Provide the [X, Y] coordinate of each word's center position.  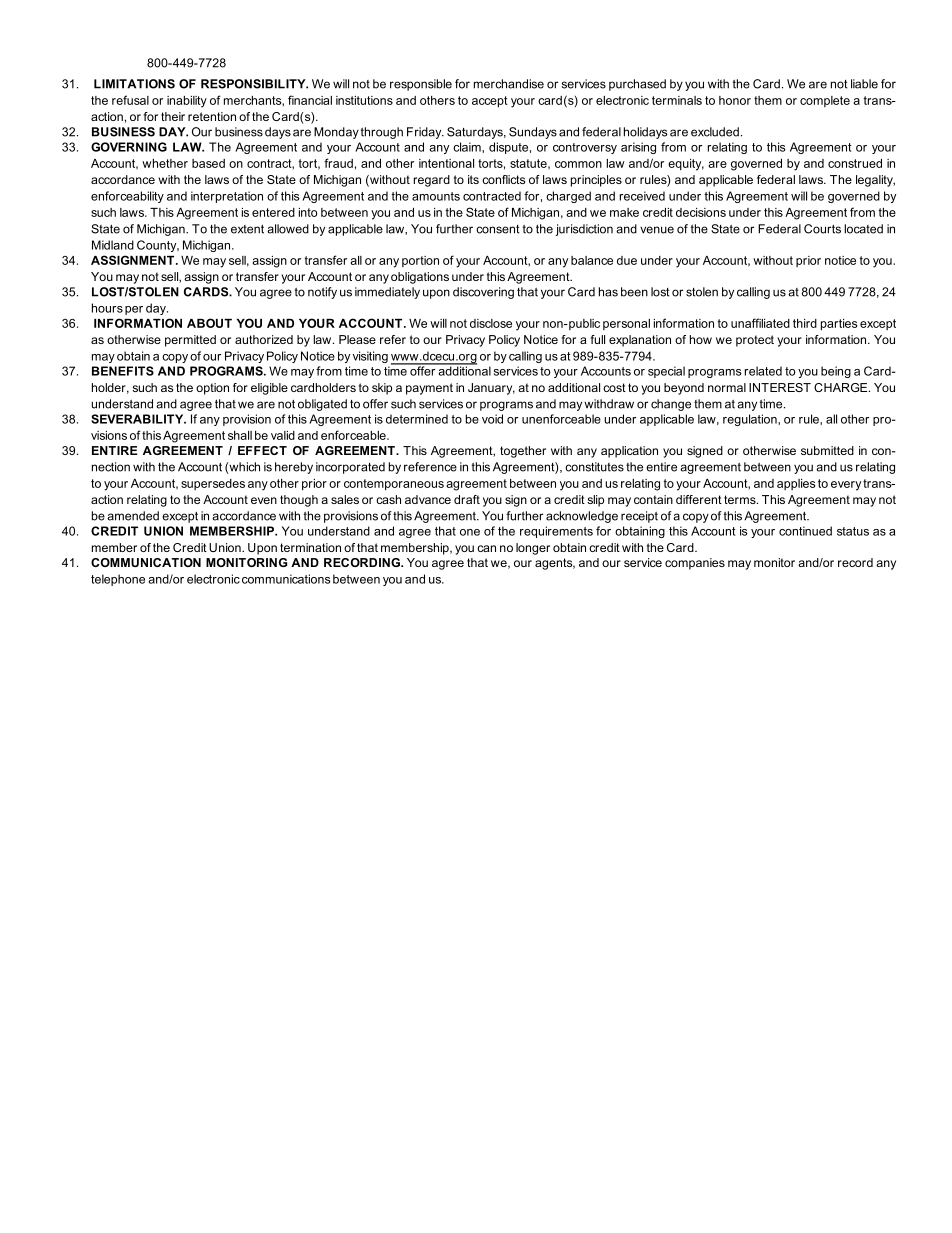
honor [735, 100]
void [492, 419]
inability [187, 102]
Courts [822, 229]
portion [420, 261]
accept [490, 102]
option [212, 389]
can [486, 548]
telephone [118, 580]
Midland [113, 245]
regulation [751, 420]
